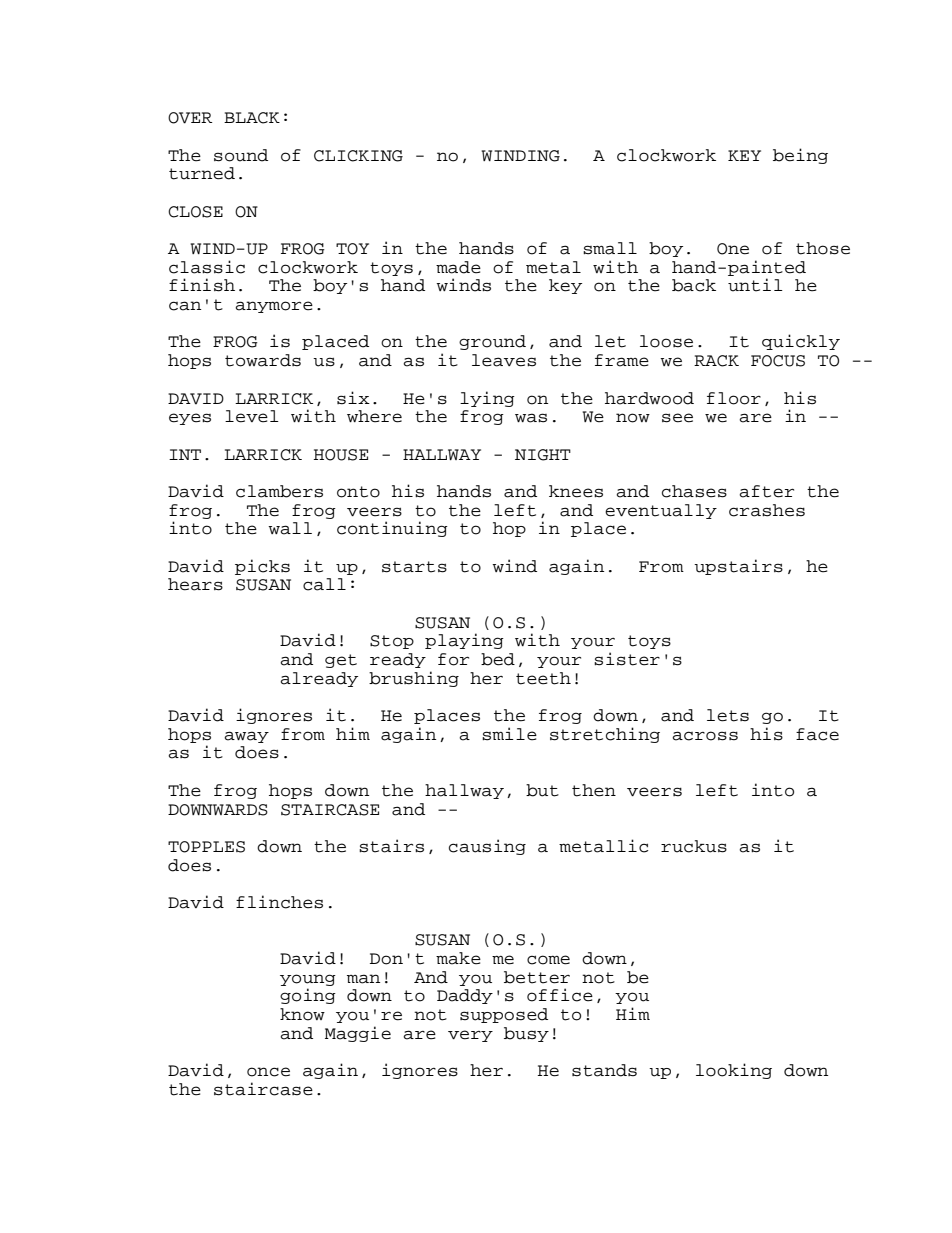  I want to click on busy, so click(526, 1034).
